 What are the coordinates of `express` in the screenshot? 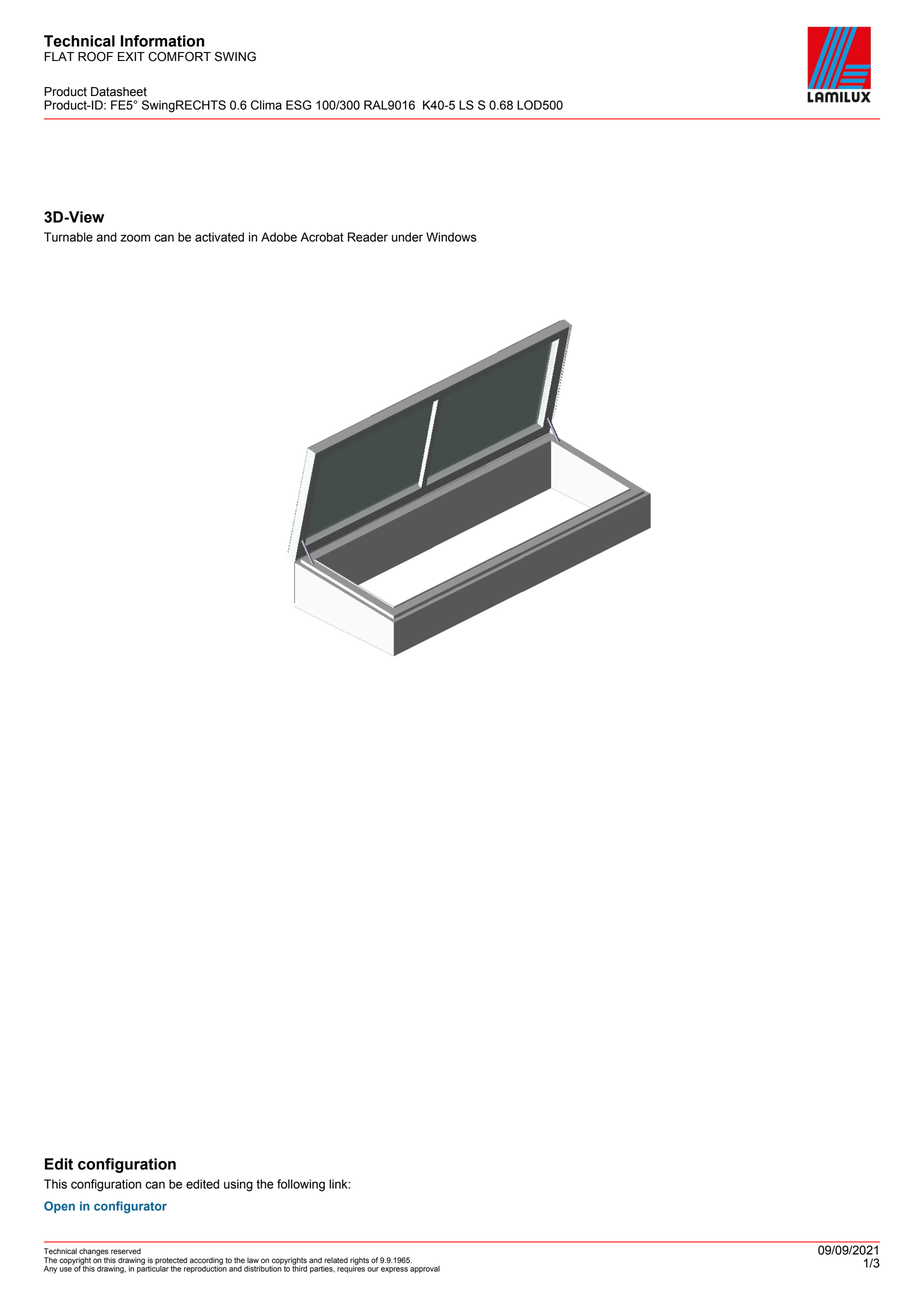 It's located at (394, 1270).
